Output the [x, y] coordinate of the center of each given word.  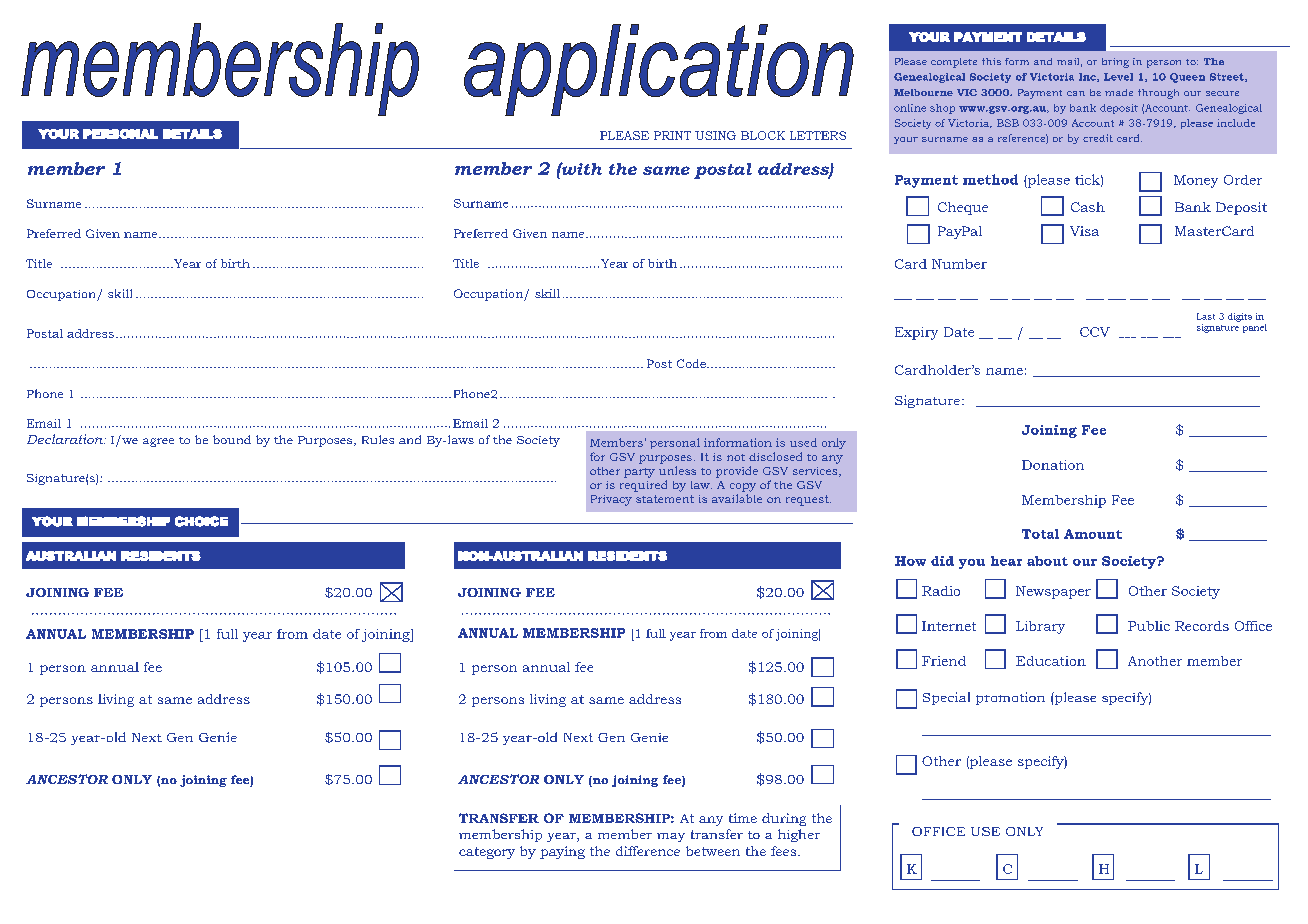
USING [715, 135]
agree [158, 442]
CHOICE [201, 521]
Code [692, 363]
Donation [1053, 465]
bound [232, 439]
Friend [944, 661]
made [1119, 92]
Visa [1084, 231]
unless [677, 470]
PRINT [672, 135]
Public [1149, 626]
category [487, 853]
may [671, 837]
